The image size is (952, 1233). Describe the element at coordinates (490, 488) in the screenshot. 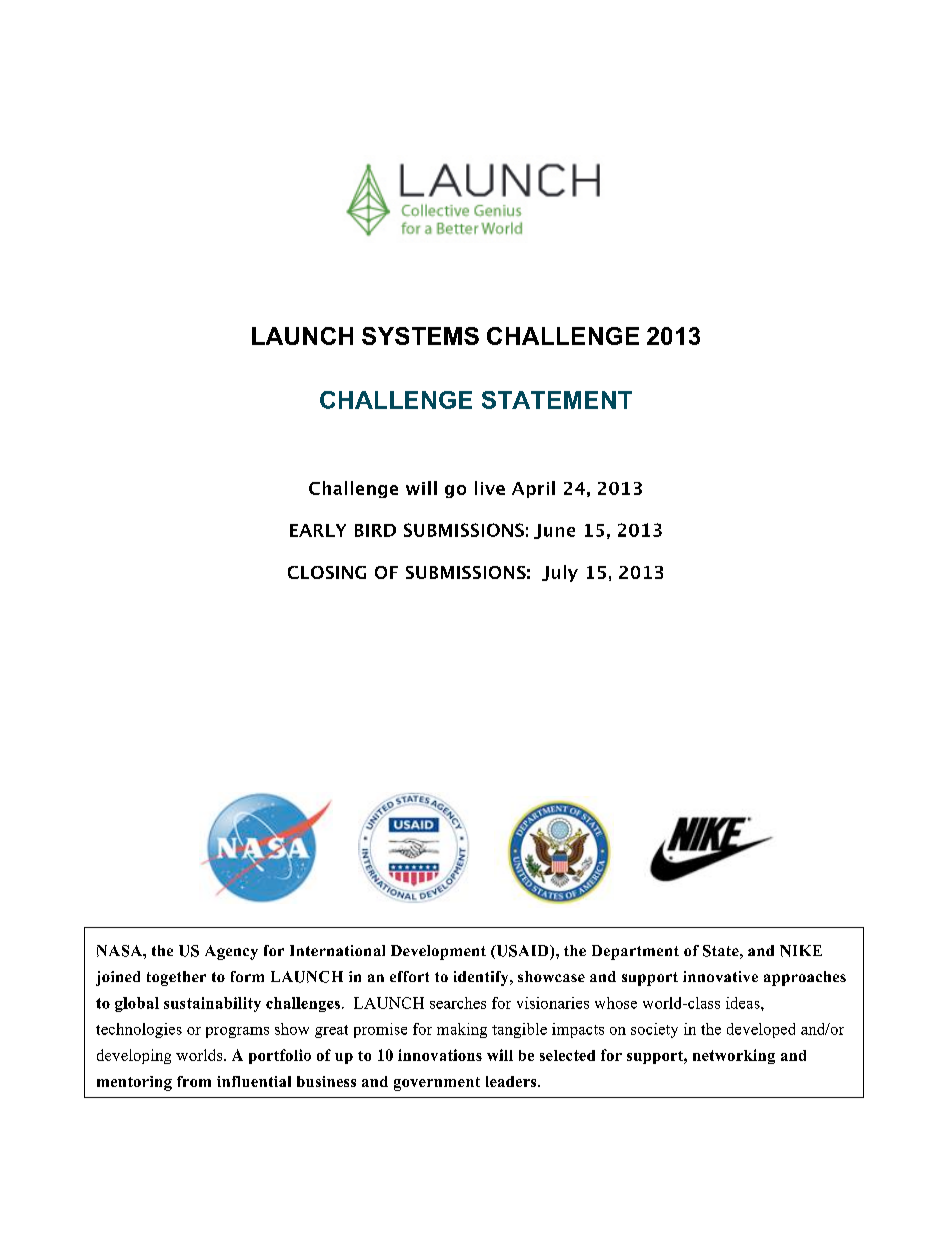

I see `live` at that location.
